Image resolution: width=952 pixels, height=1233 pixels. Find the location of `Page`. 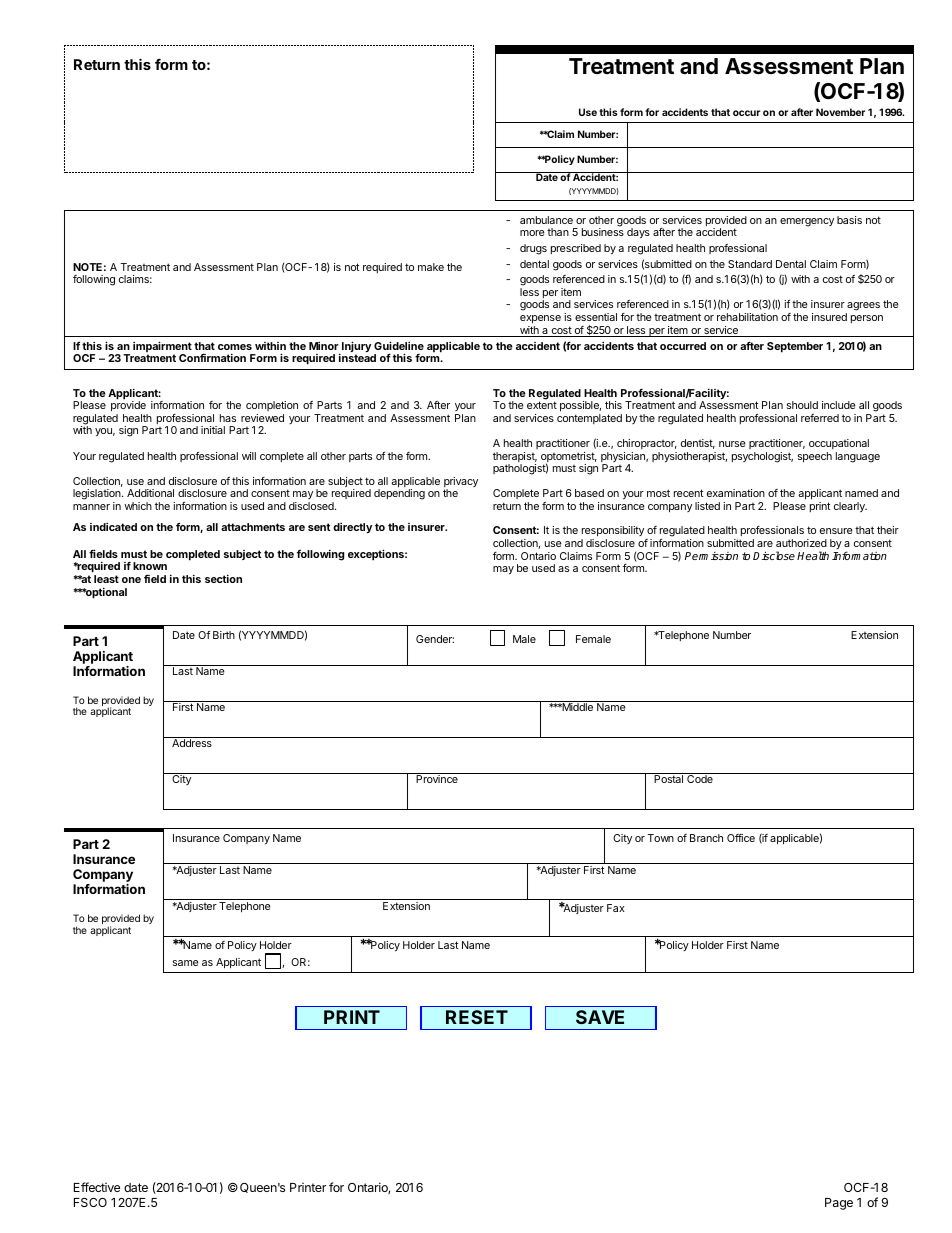

Page is located at coordinates (839, 1204).
